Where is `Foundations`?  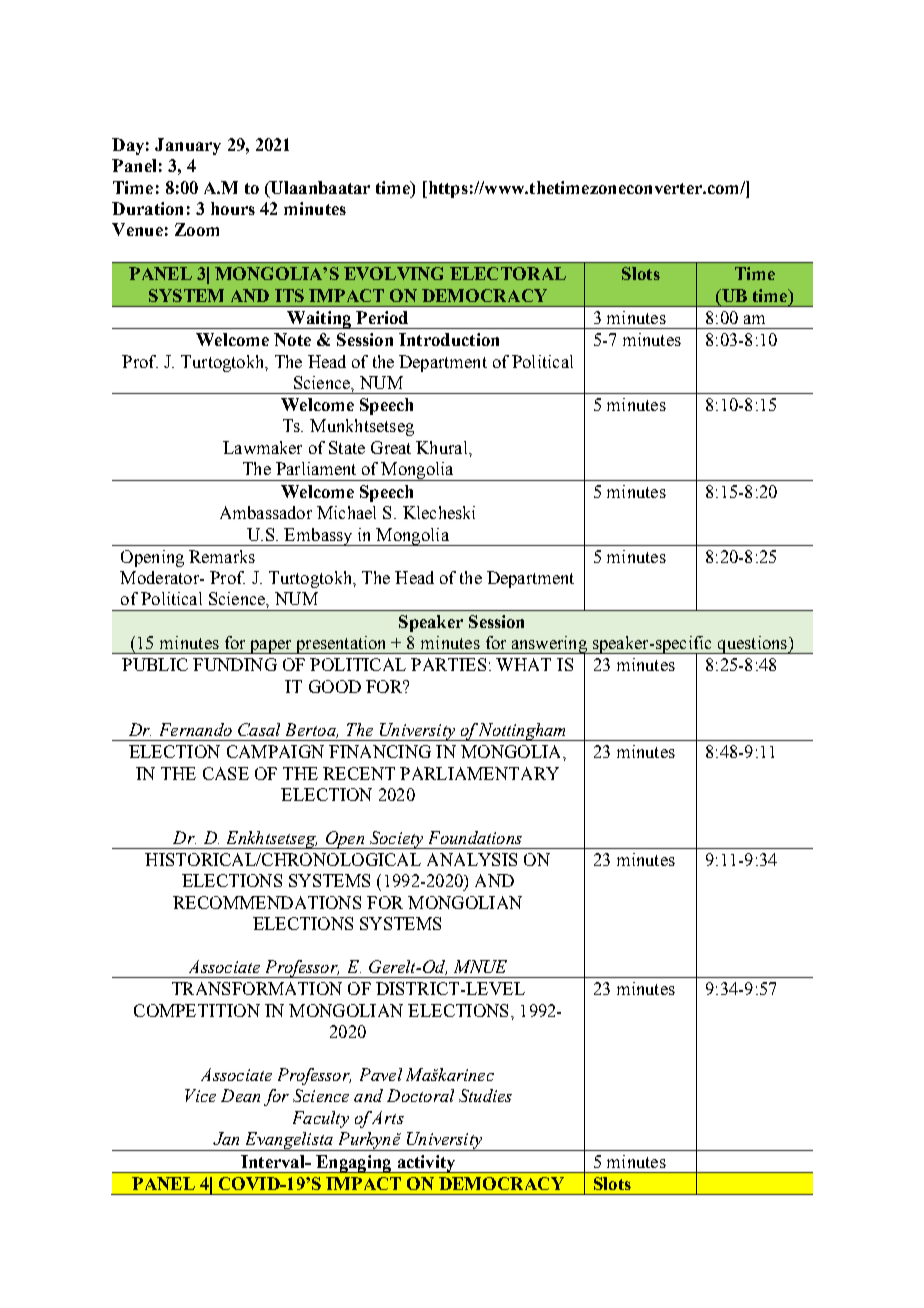 Foundations is located at coordinates (475, 837).
